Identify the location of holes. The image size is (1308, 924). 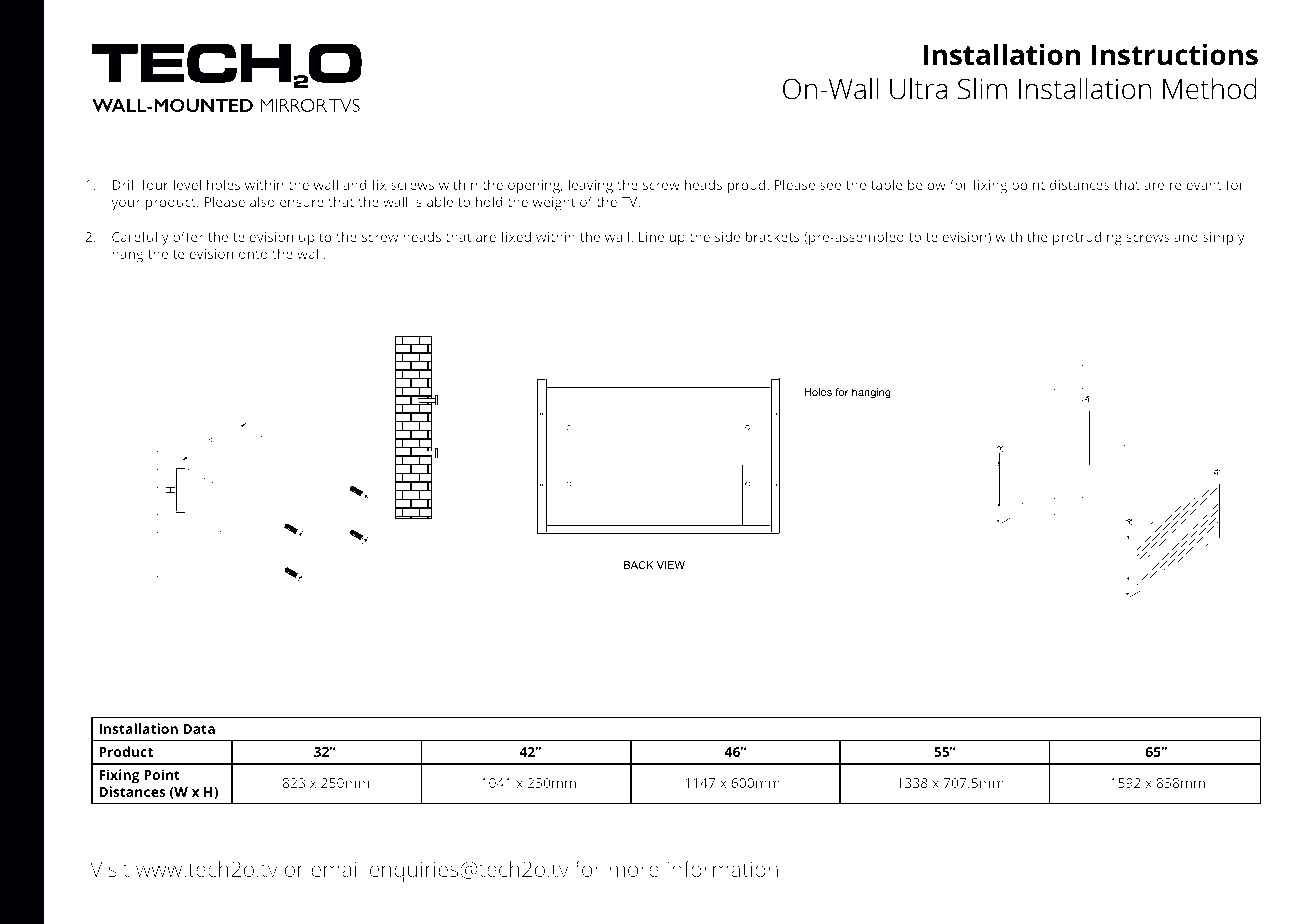
(223, 184).
